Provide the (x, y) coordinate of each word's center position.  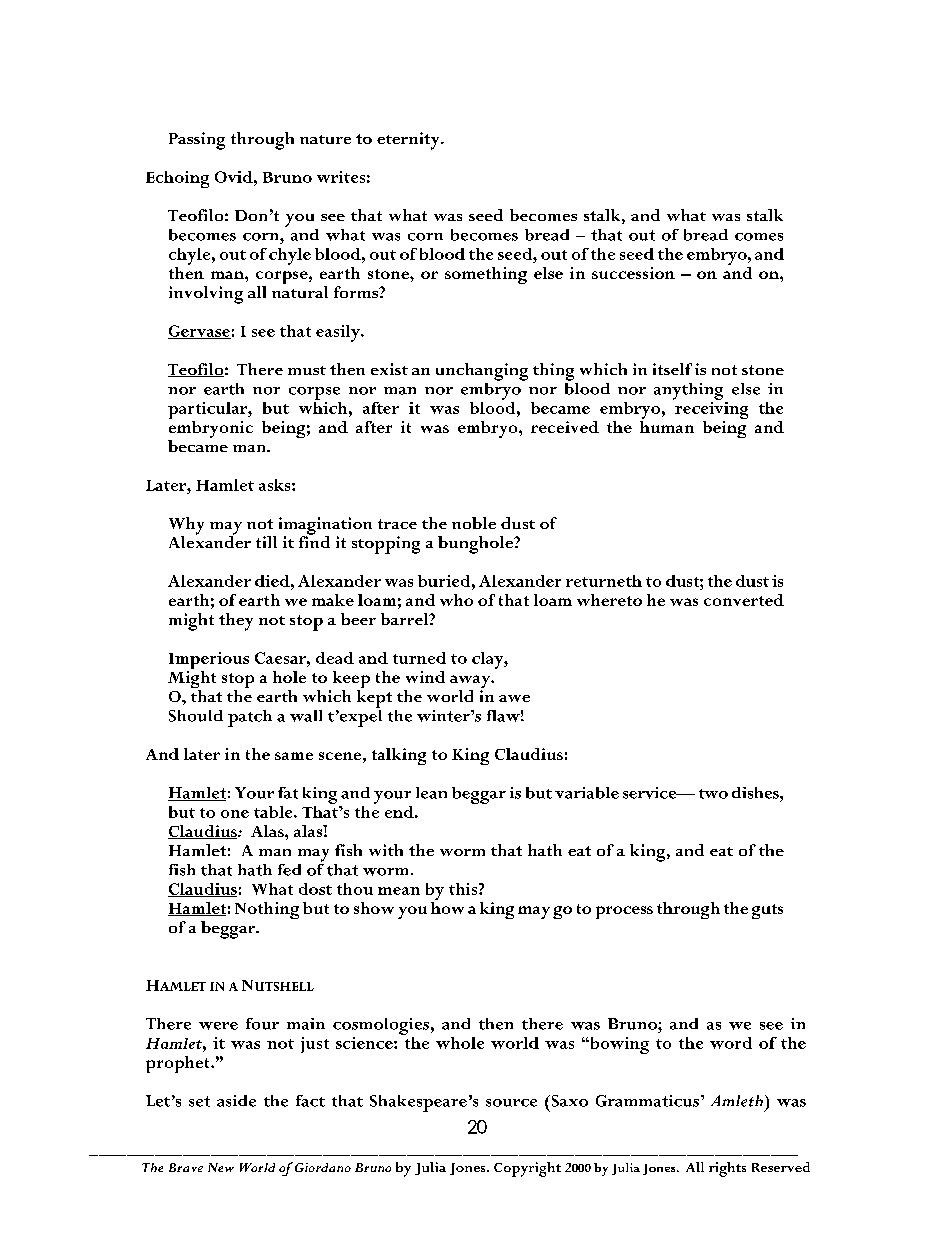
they (236, 622)
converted (744, 600)
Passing (197, 141)
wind (425, 677)
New (221, 1167)
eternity (409, 141)
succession (633, 273)
